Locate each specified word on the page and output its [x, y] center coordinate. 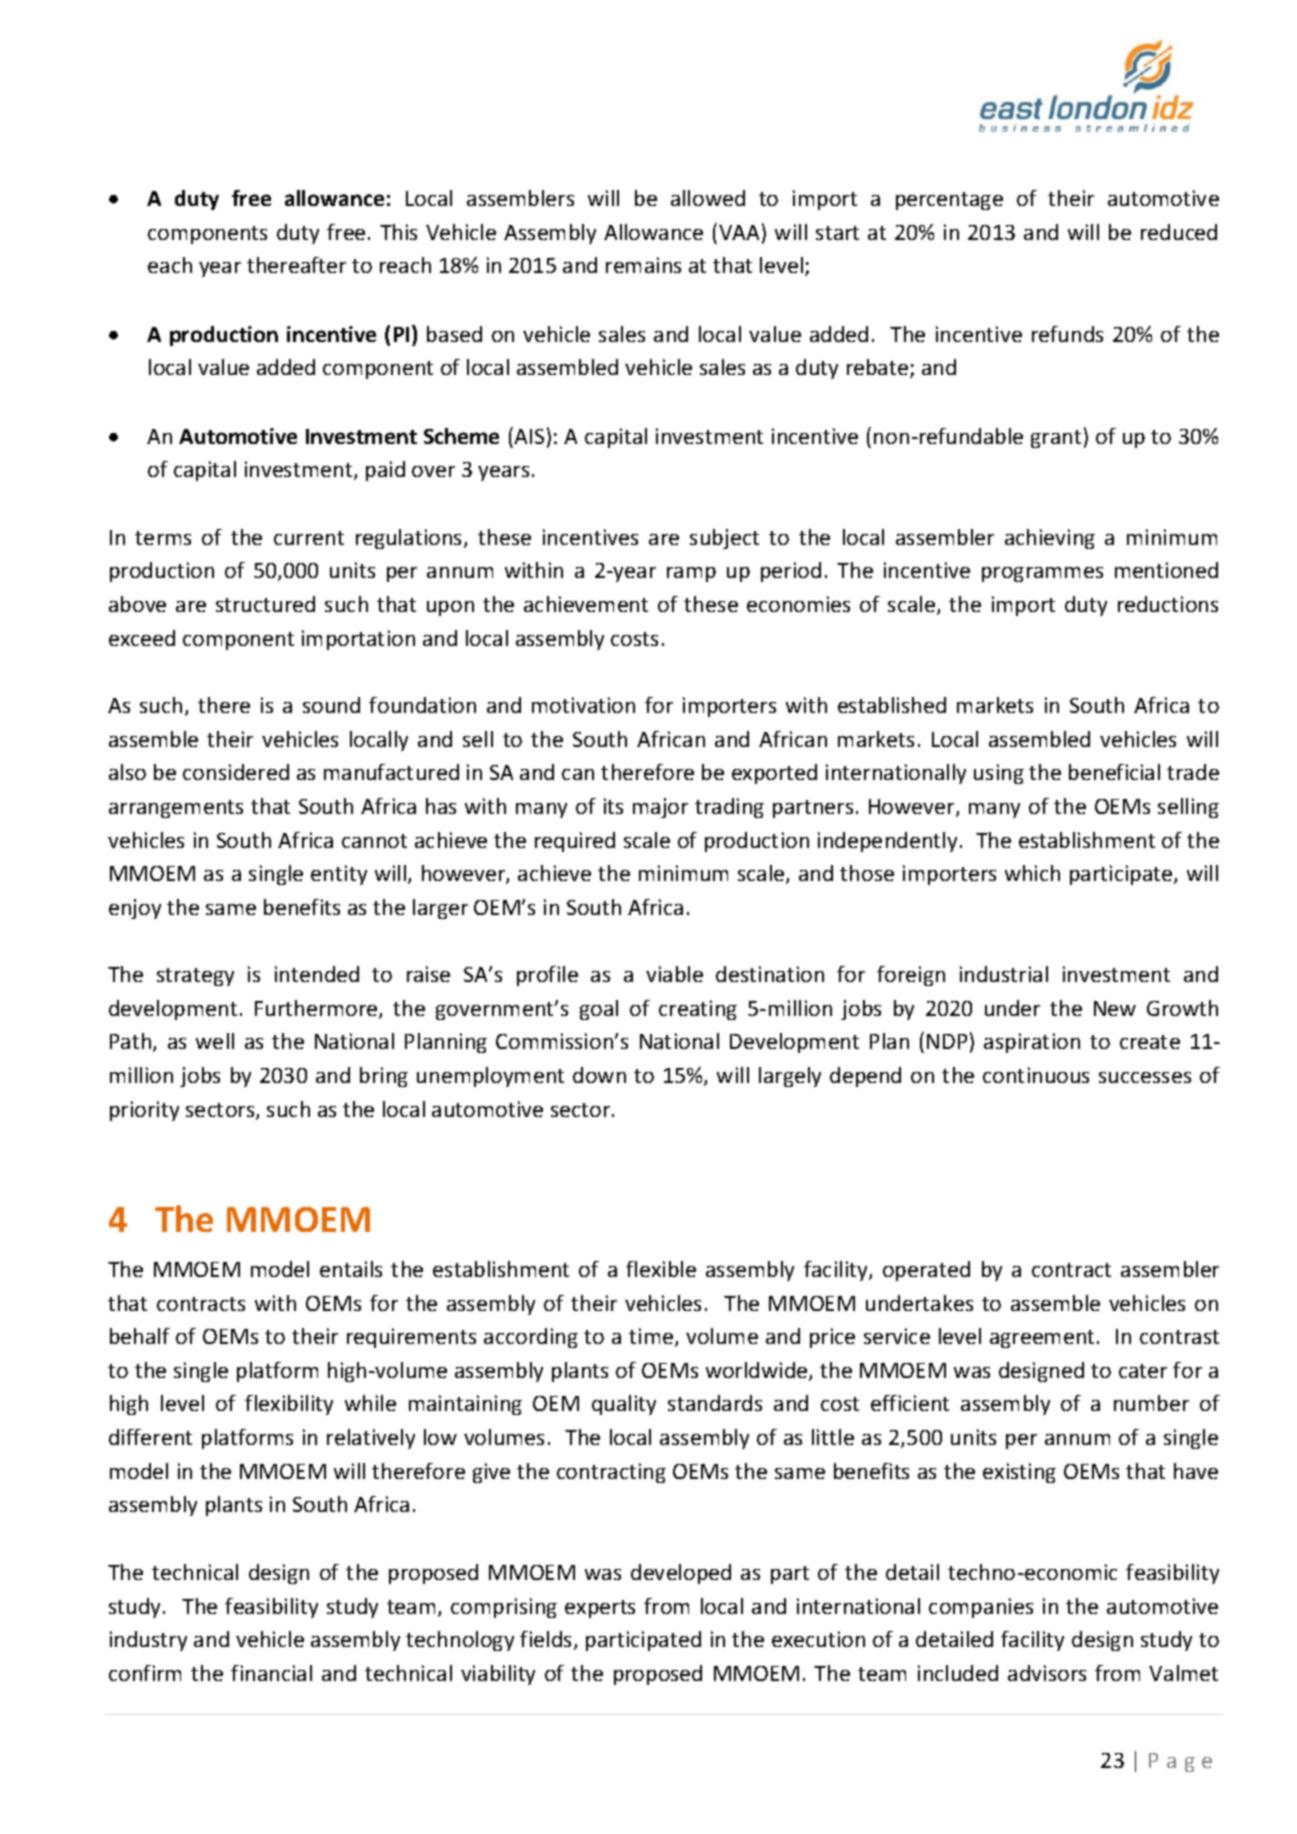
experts [600, 1609]
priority [144, 1111]
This [398, 232]
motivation [583, 705]
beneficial [1114, 772]
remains [643, 265]
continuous [1036, 1075]
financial [271, 1673]
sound [331, 705]
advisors [1047, 1673]
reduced [1179, 232]
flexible [661, 1269]
